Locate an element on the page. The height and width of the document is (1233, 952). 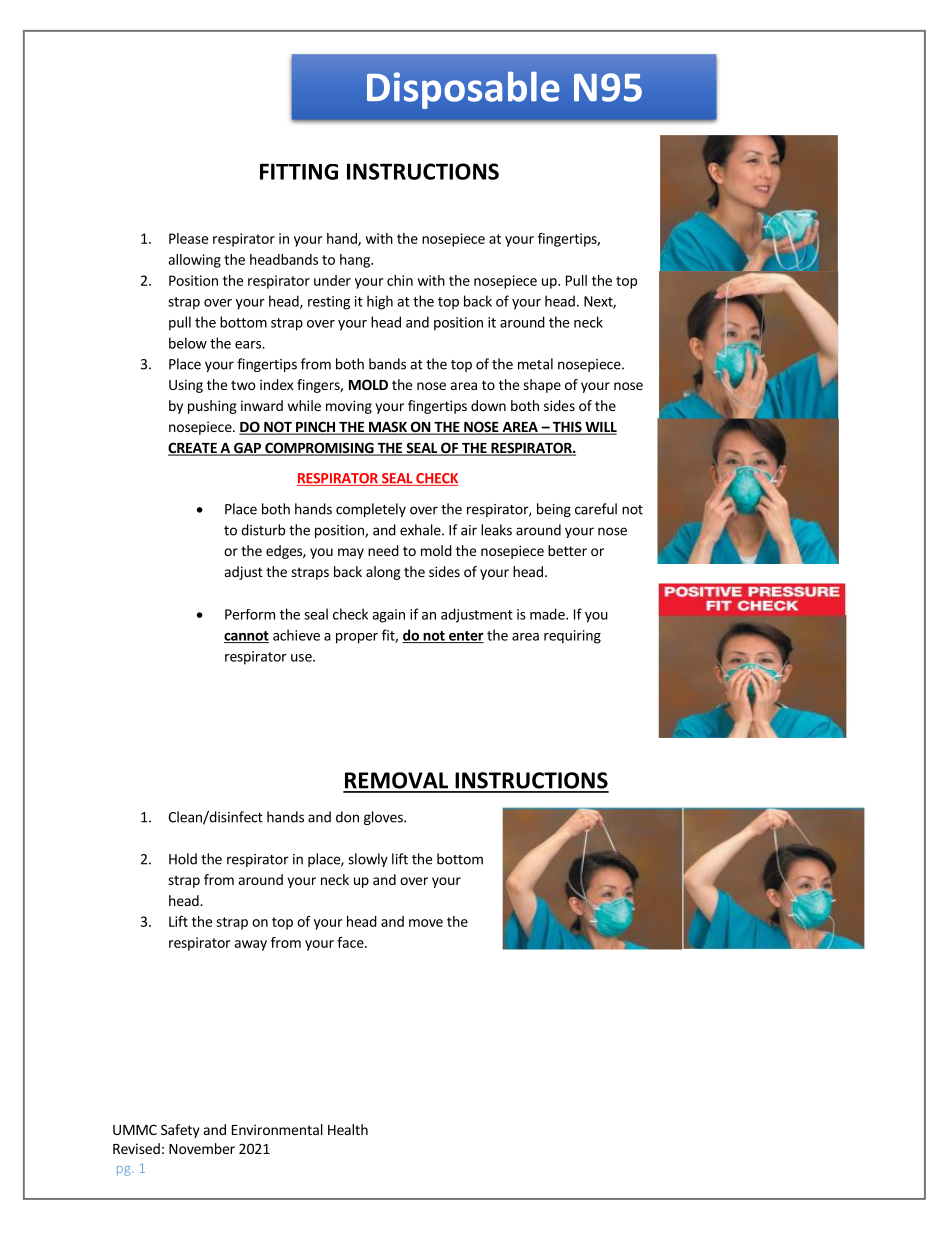
slowly is located at coordinates (368, 860).
